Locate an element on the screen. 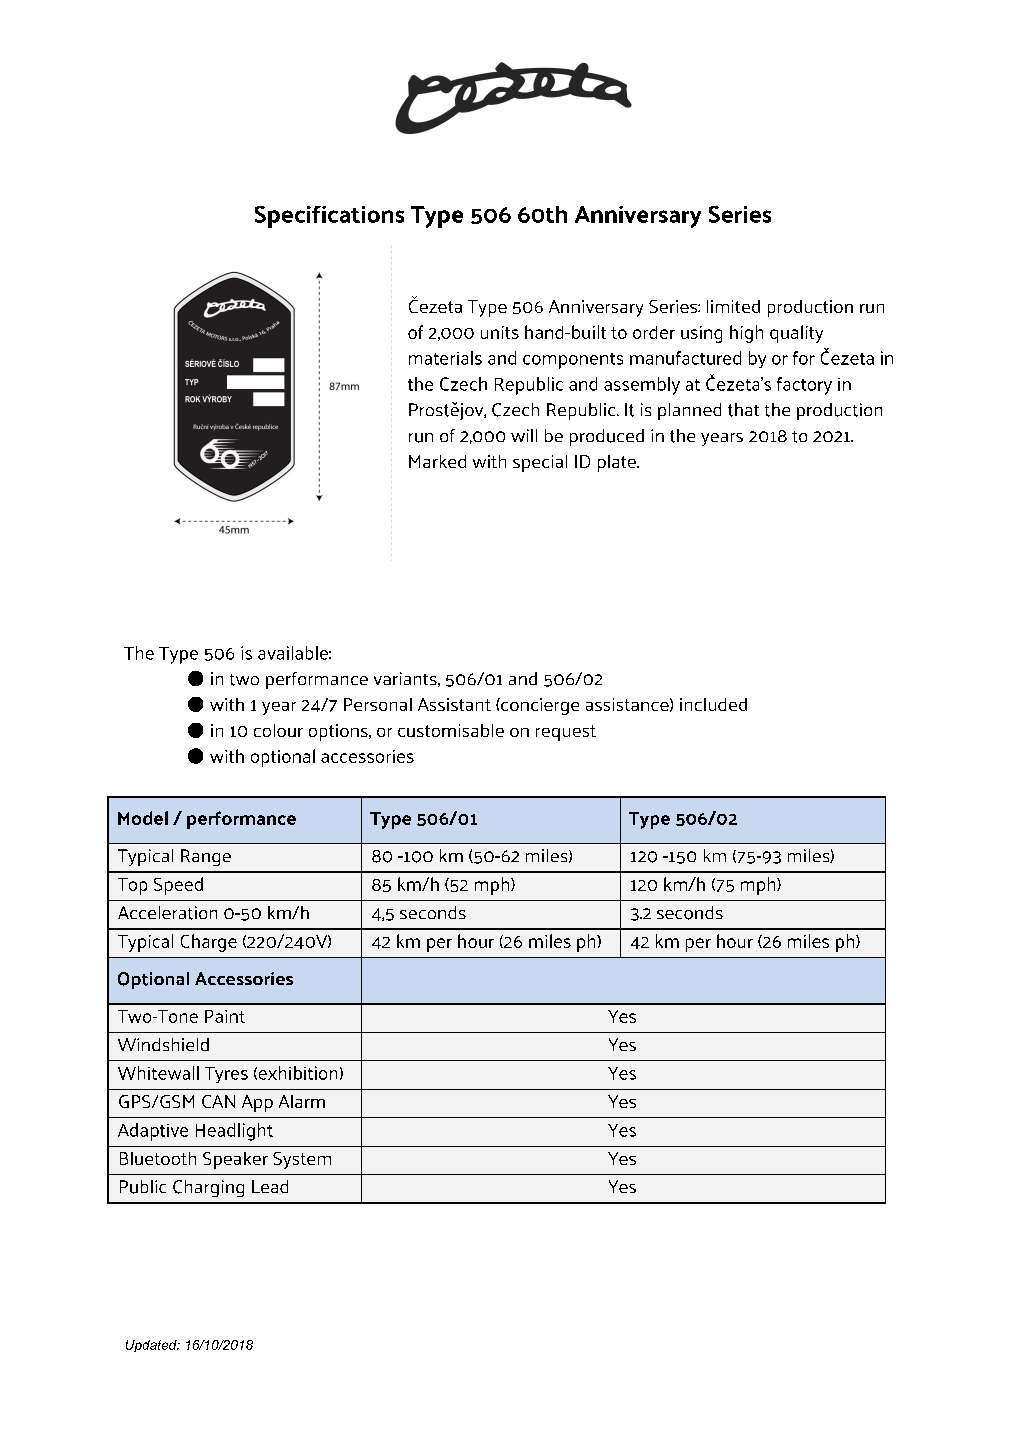 Image resolution: width=1027 pixels, height=1452 pixels. included is located at coordinates (713, 704).
